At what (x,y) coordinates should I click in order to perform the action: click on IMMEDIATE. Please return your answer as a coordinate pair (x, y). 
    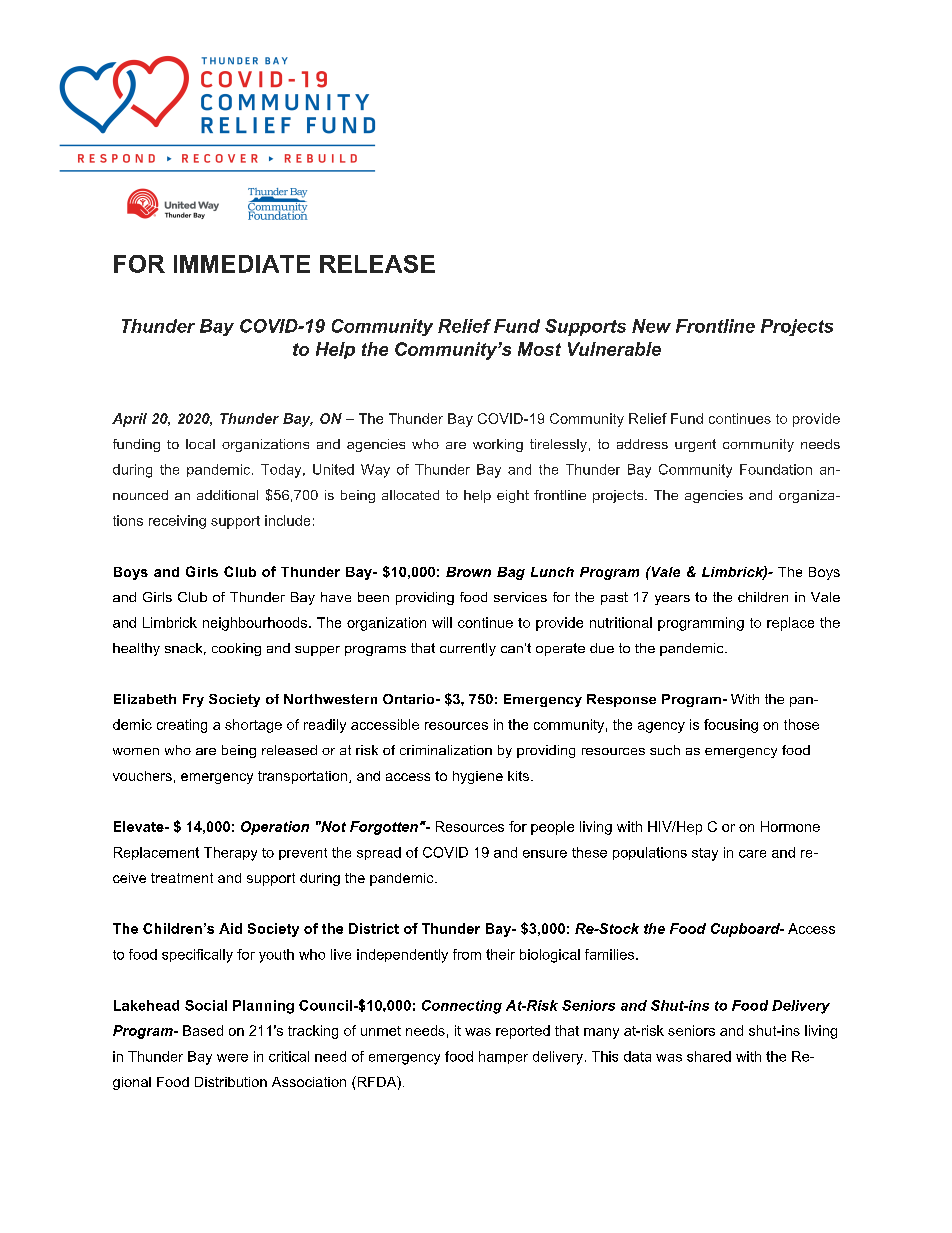
    Looking at the image, I should click on (242, 264).
